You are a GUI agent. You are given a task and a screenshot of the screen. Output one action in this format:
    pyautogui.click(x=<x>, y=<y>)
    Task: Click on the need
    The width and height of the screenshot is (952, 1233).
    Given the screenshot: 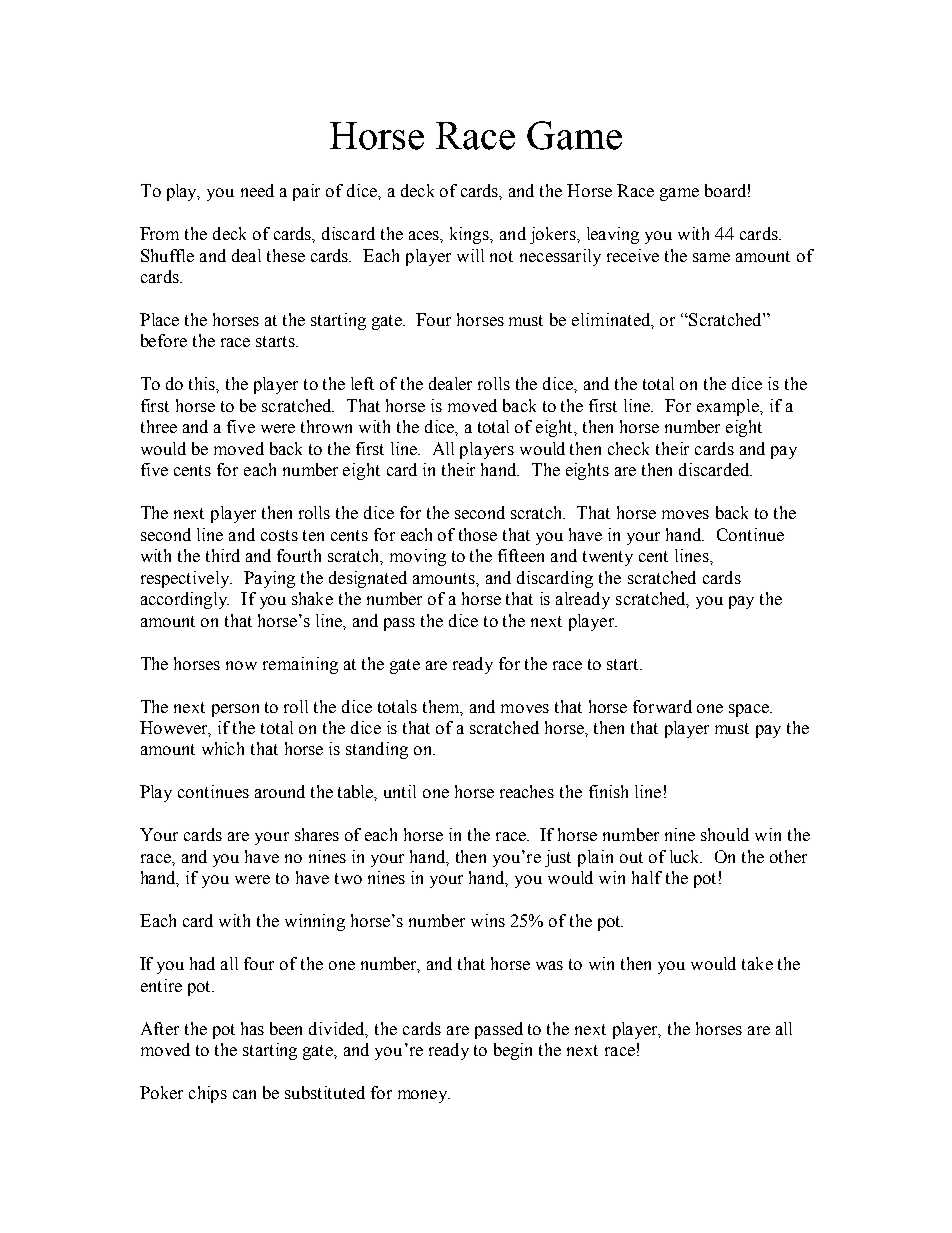 What is the action you would take?
    pyautogui.click(x=257, y=190)
